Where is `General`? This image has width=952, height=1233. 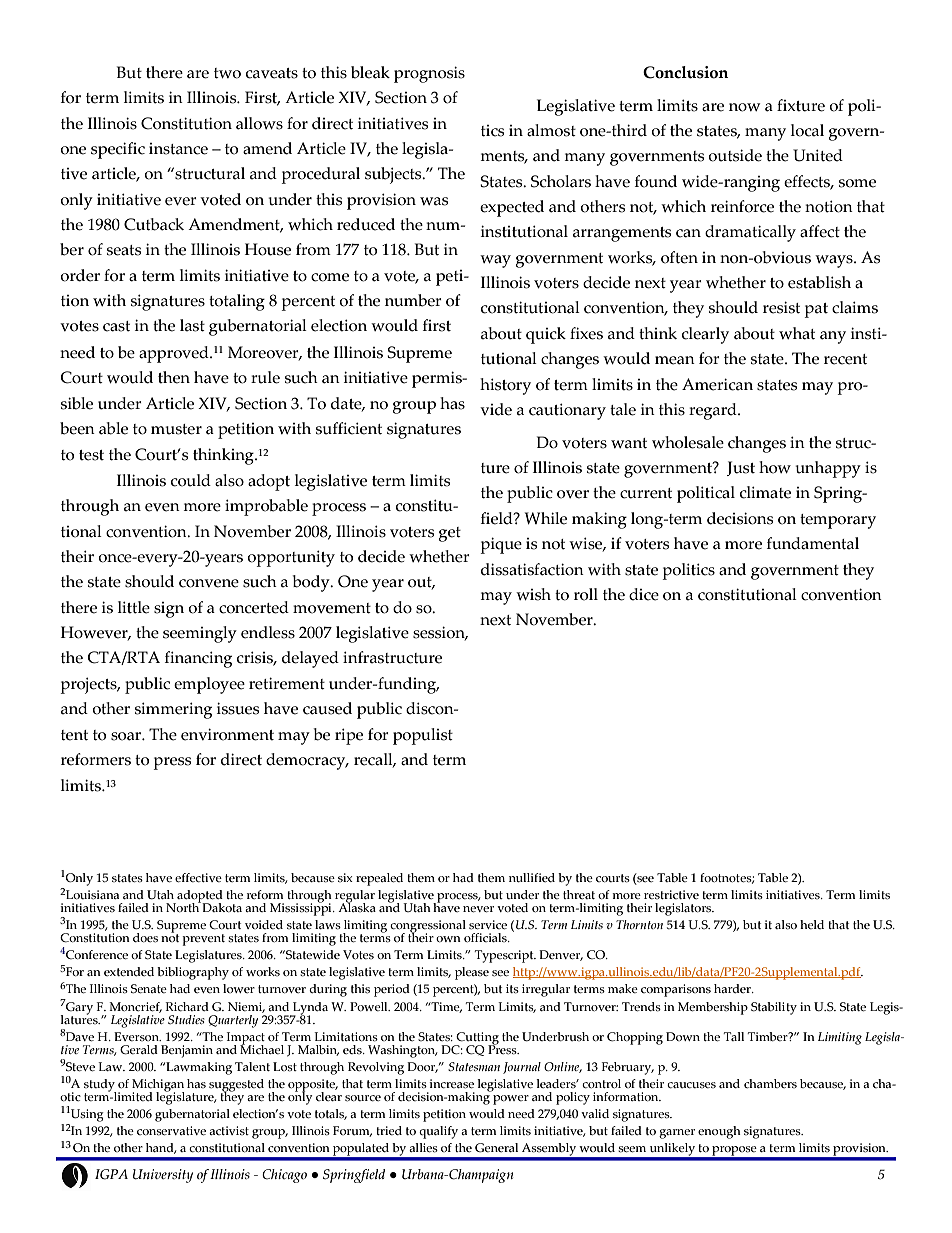
General is located at coordinates (496, 1147).
